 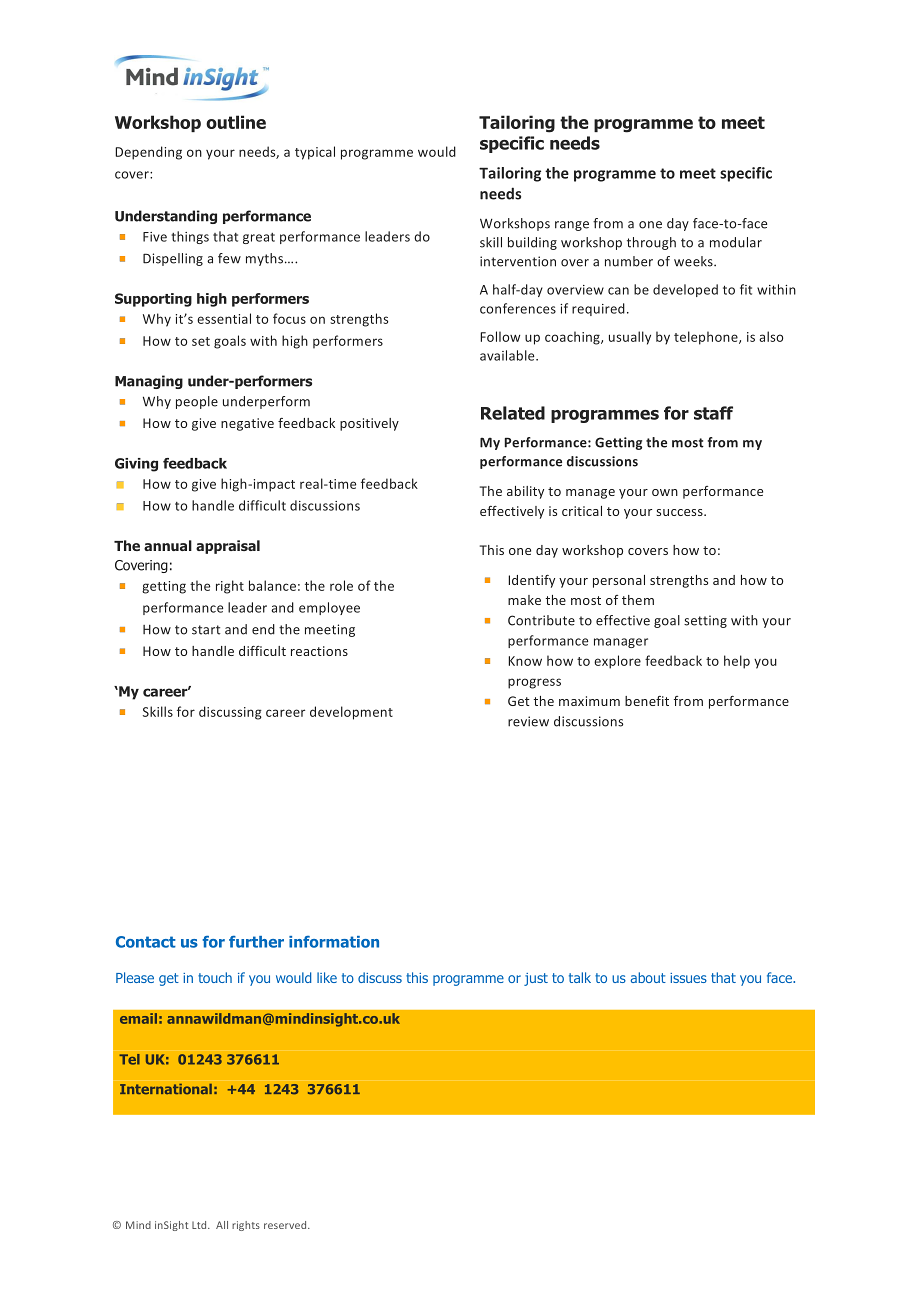 What do you see at coordinates (236, 122) in the image?
I see `outline` at bounding box center [236, 122].
